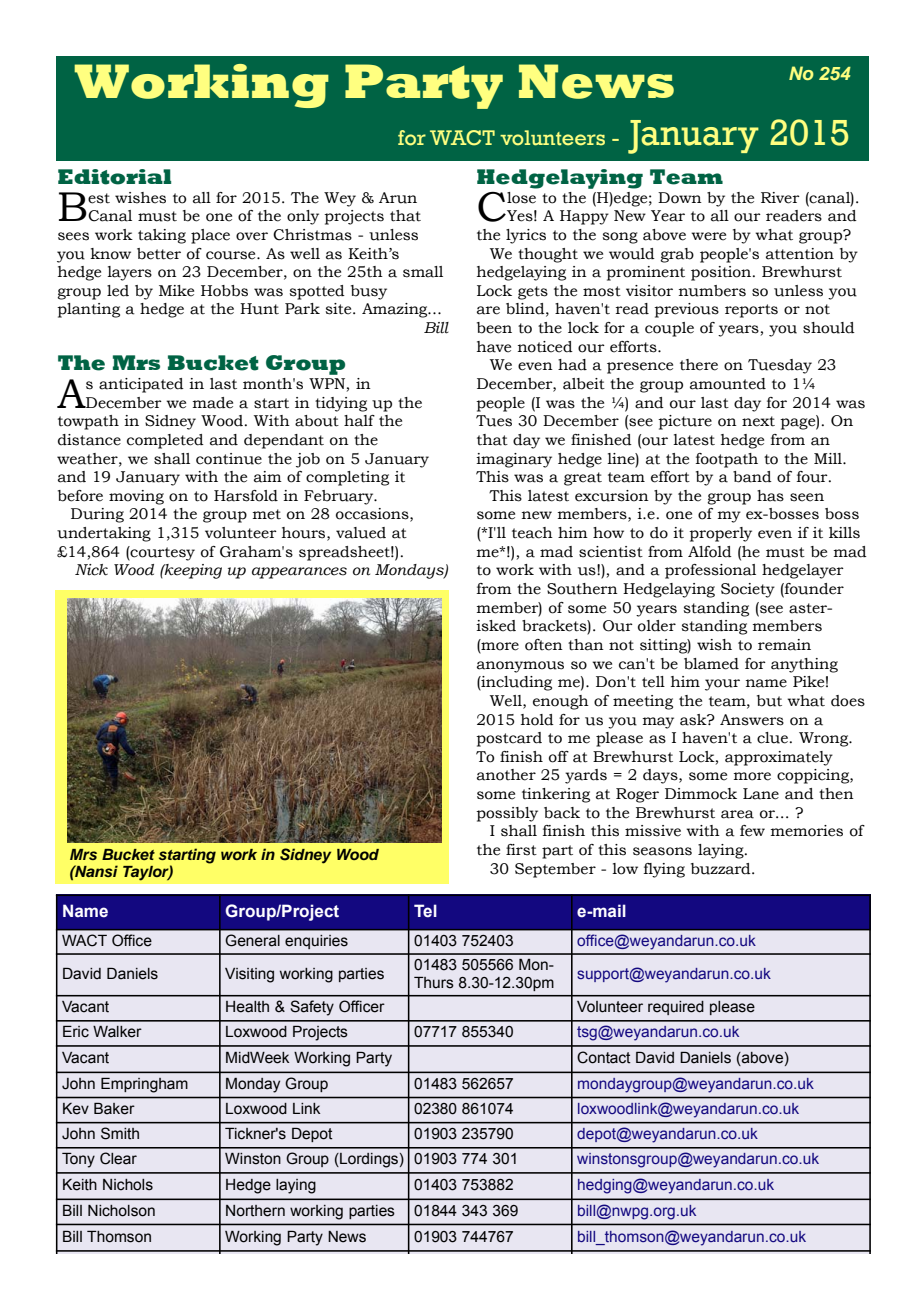  Describe the element at coordinates (727, 460) in the image. I see `footpath` at that location.
